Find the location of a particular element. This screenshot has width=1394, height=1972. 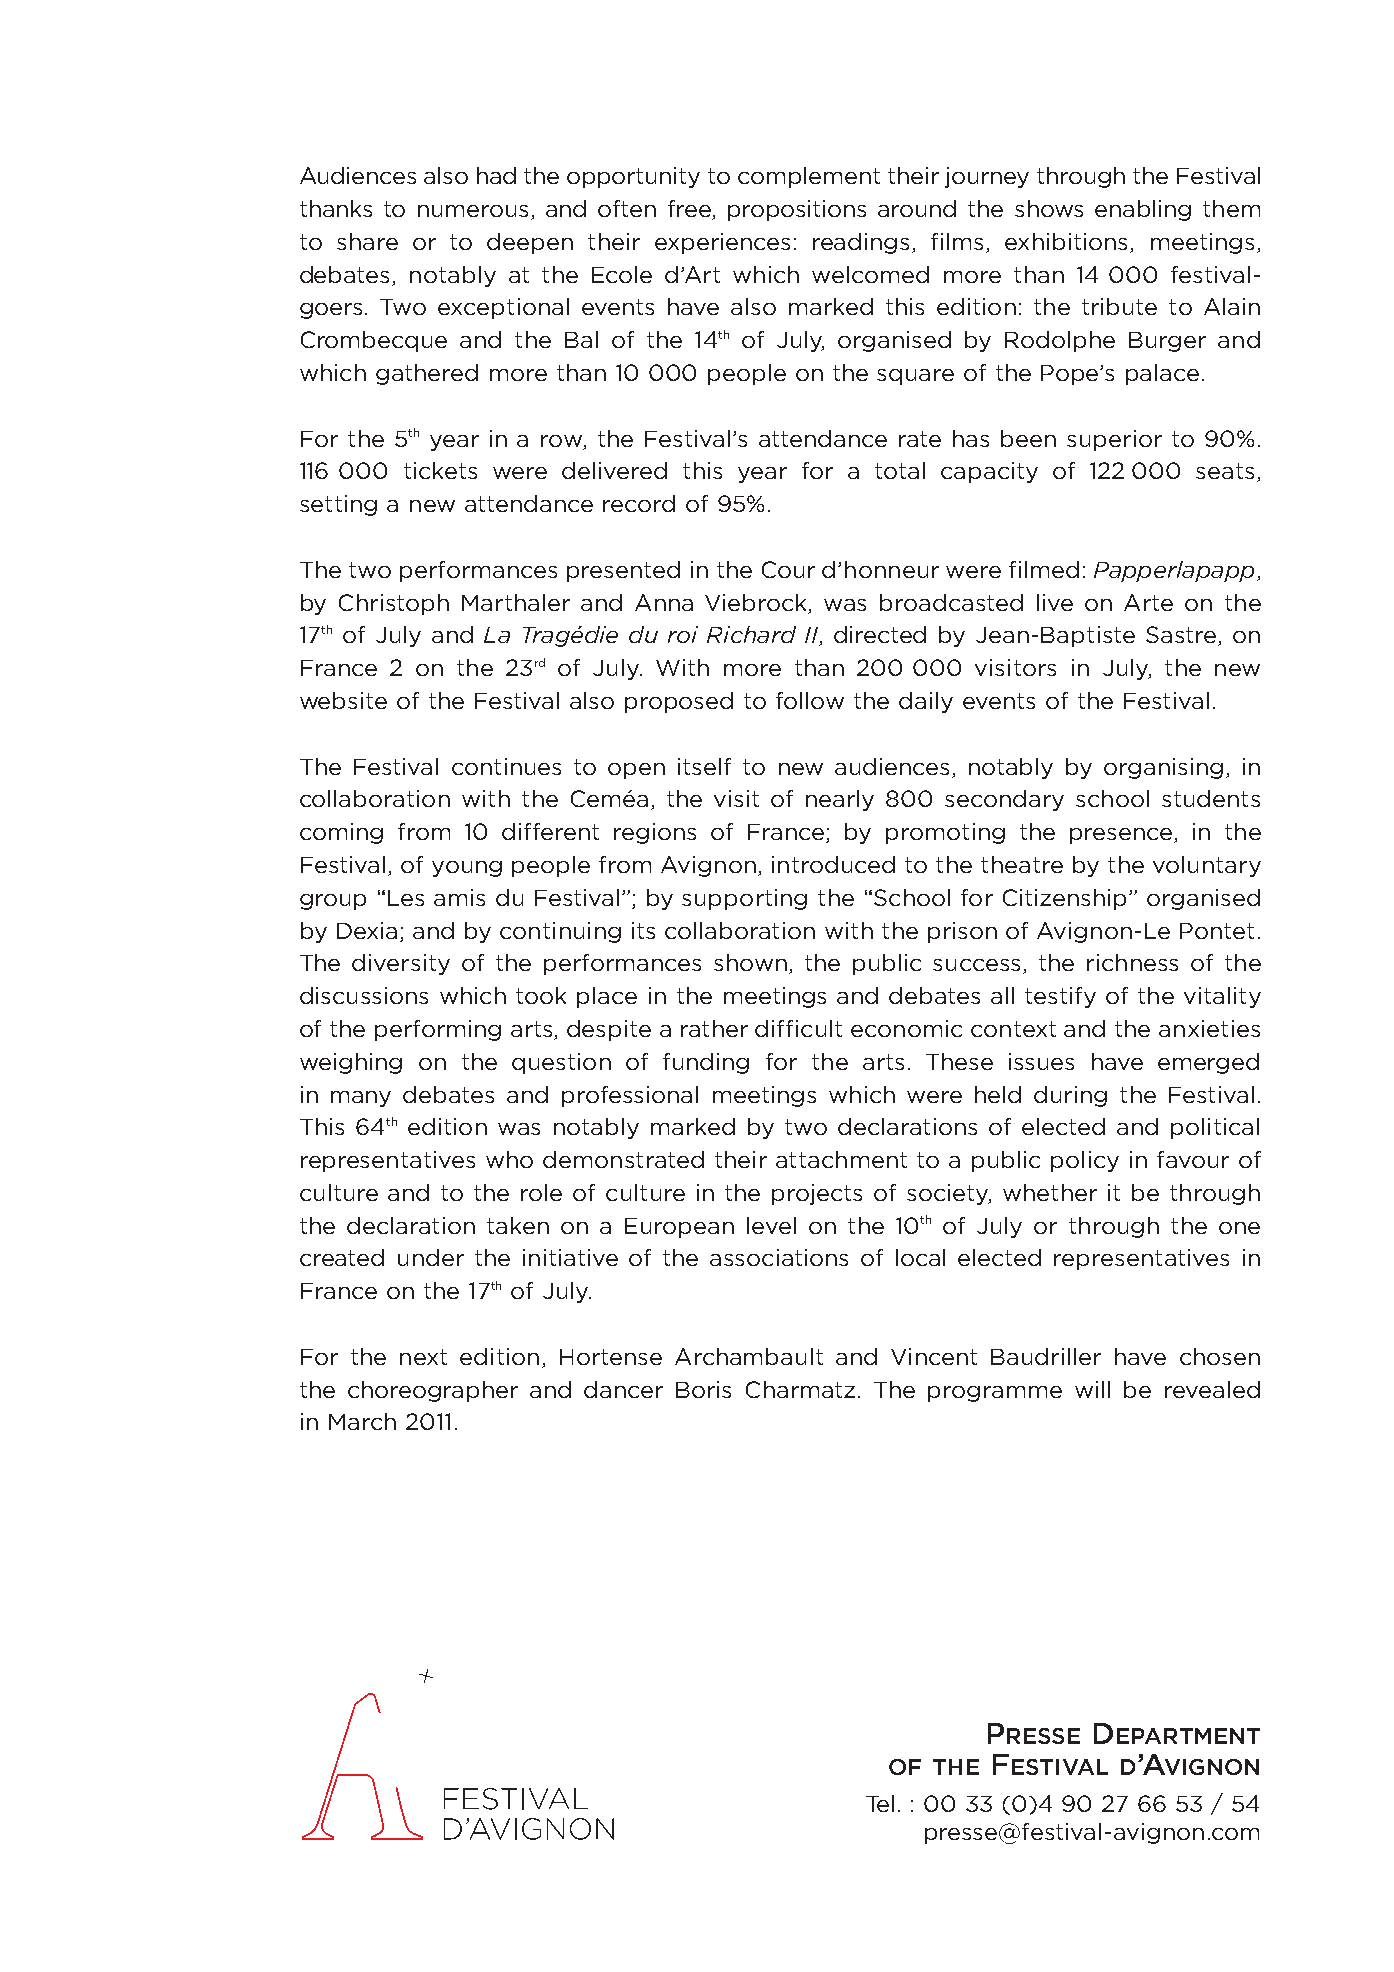

numerous is located at coordinates (473, 211).
